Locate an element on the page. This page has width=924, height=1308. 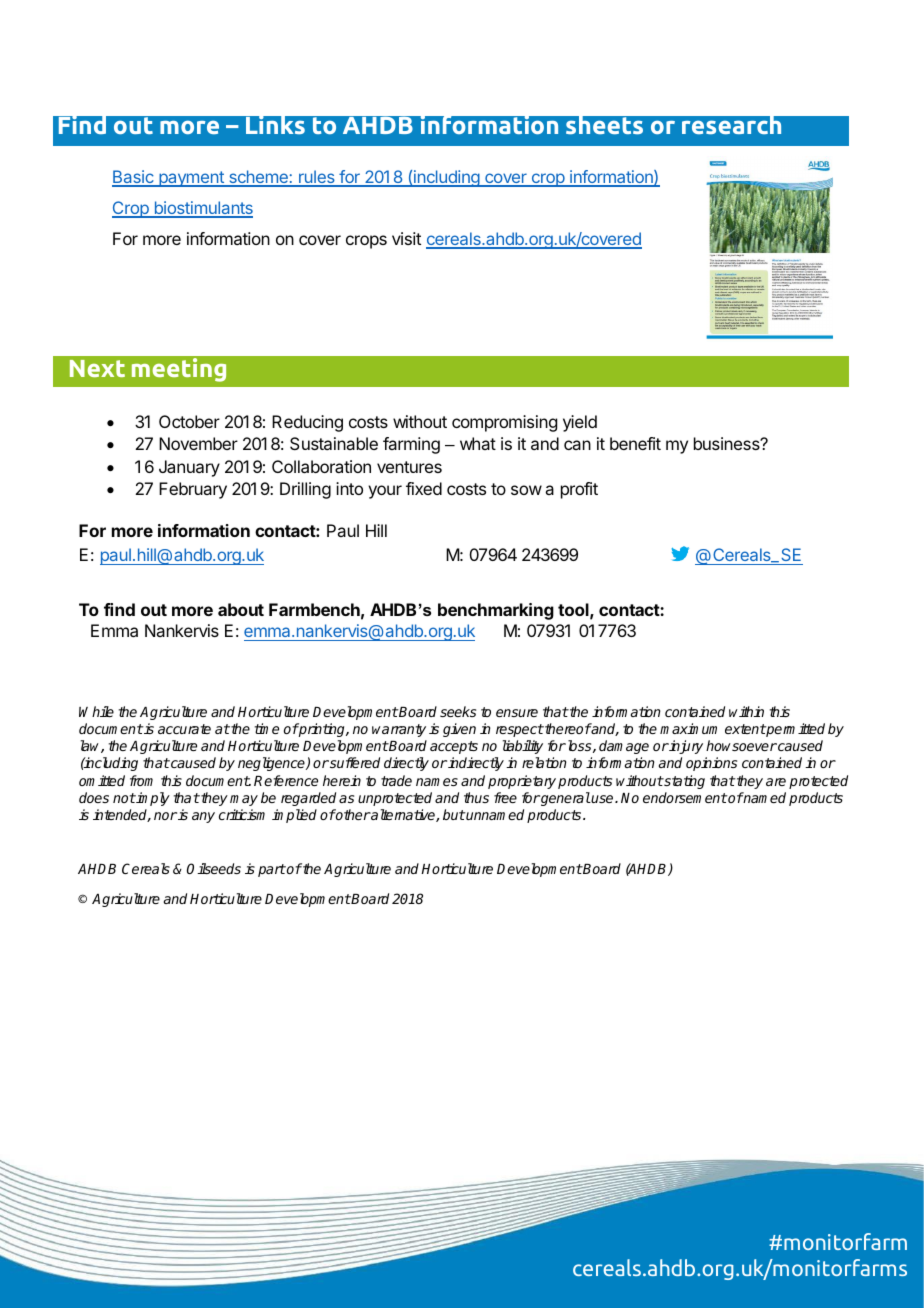
visit is located at coordinates (406, 238).
